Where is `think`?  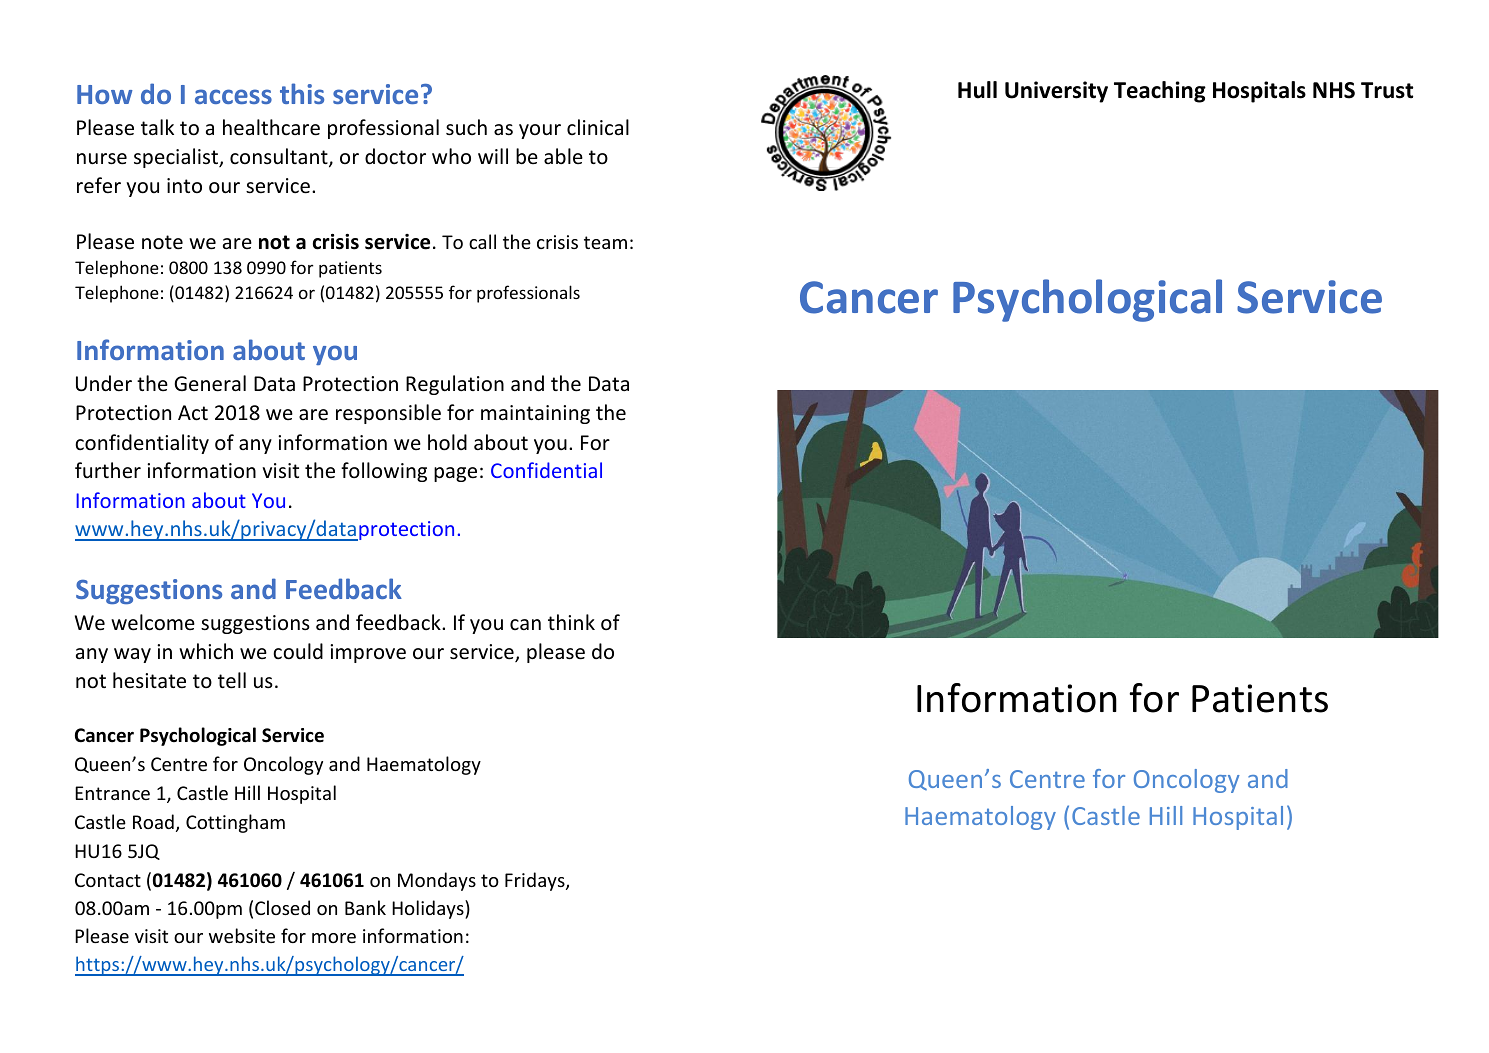 think is located at coordinates (571, 622).
